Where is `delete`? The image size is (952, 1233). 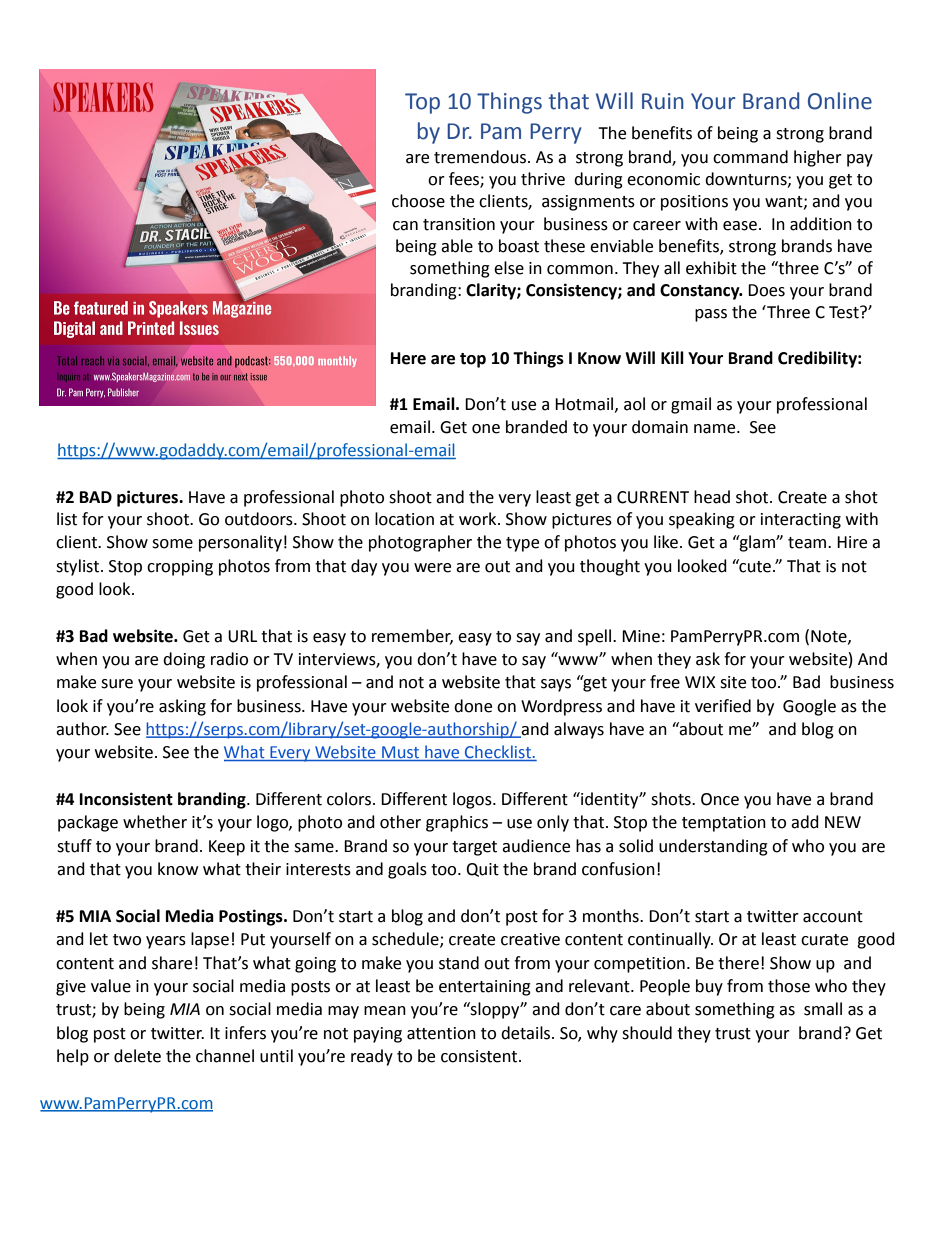
delete is located at coordinates (137, 1056).
